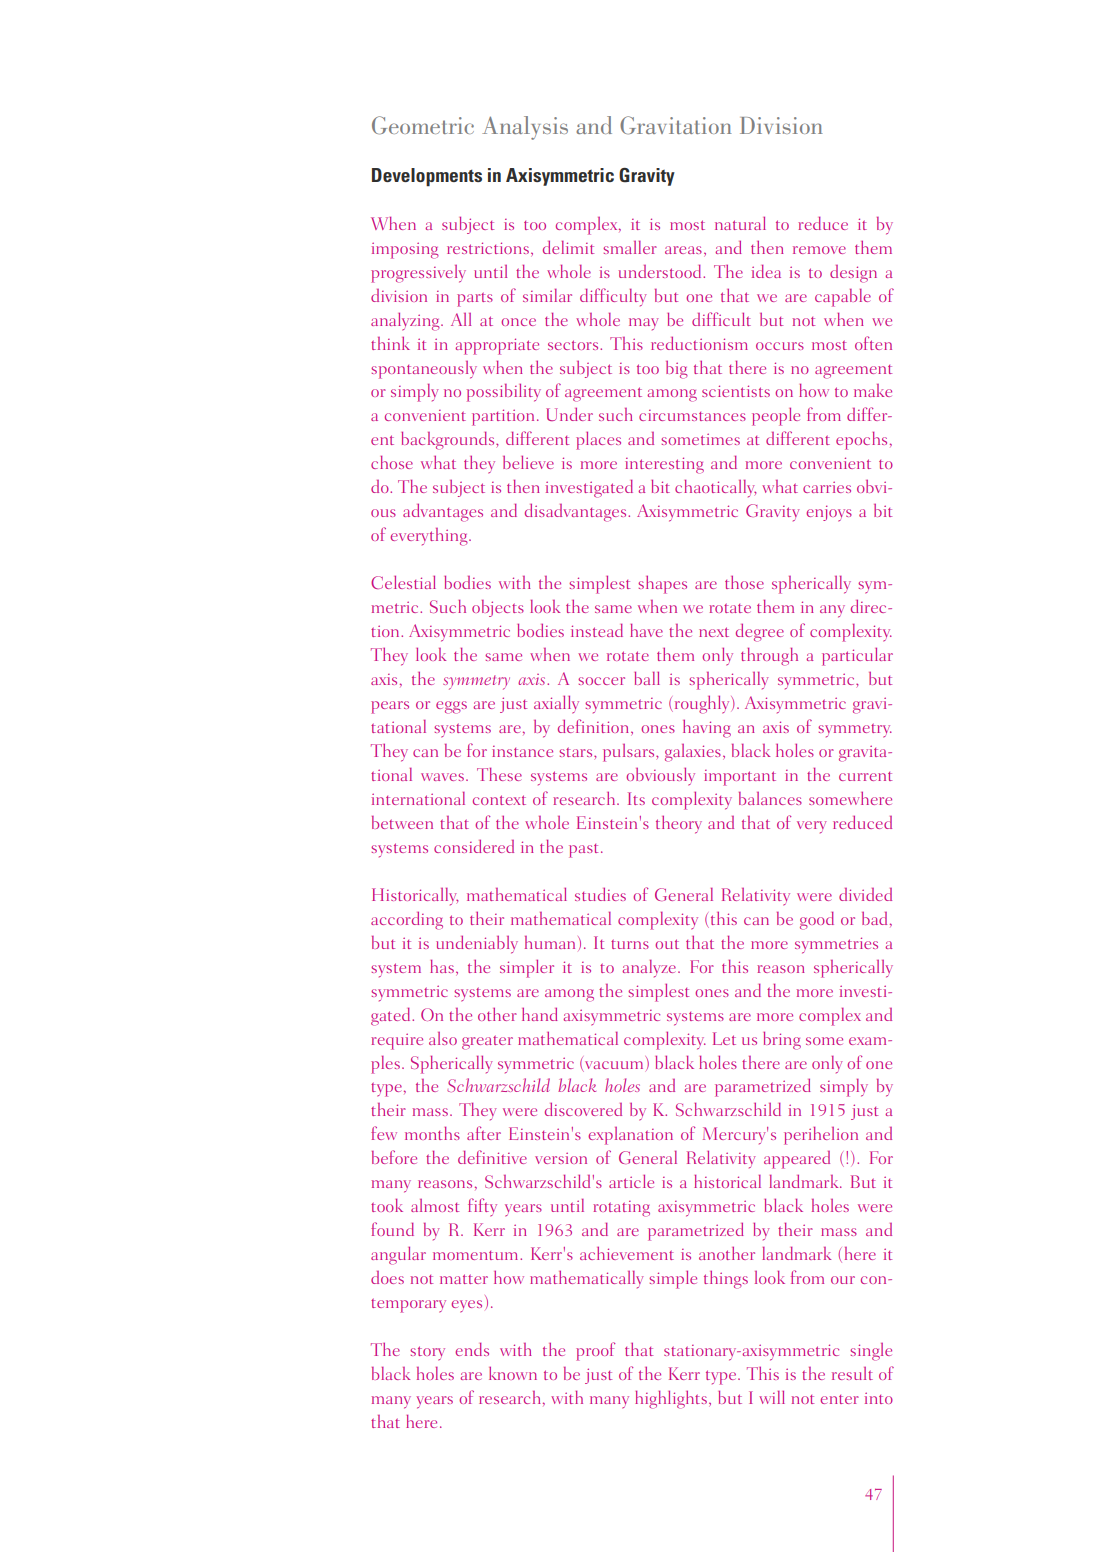 The height and width of the screenshot is (1552, 1097). Describe the element at coordinates (427, 1353) in the screenshot. I see `story` at that location.
